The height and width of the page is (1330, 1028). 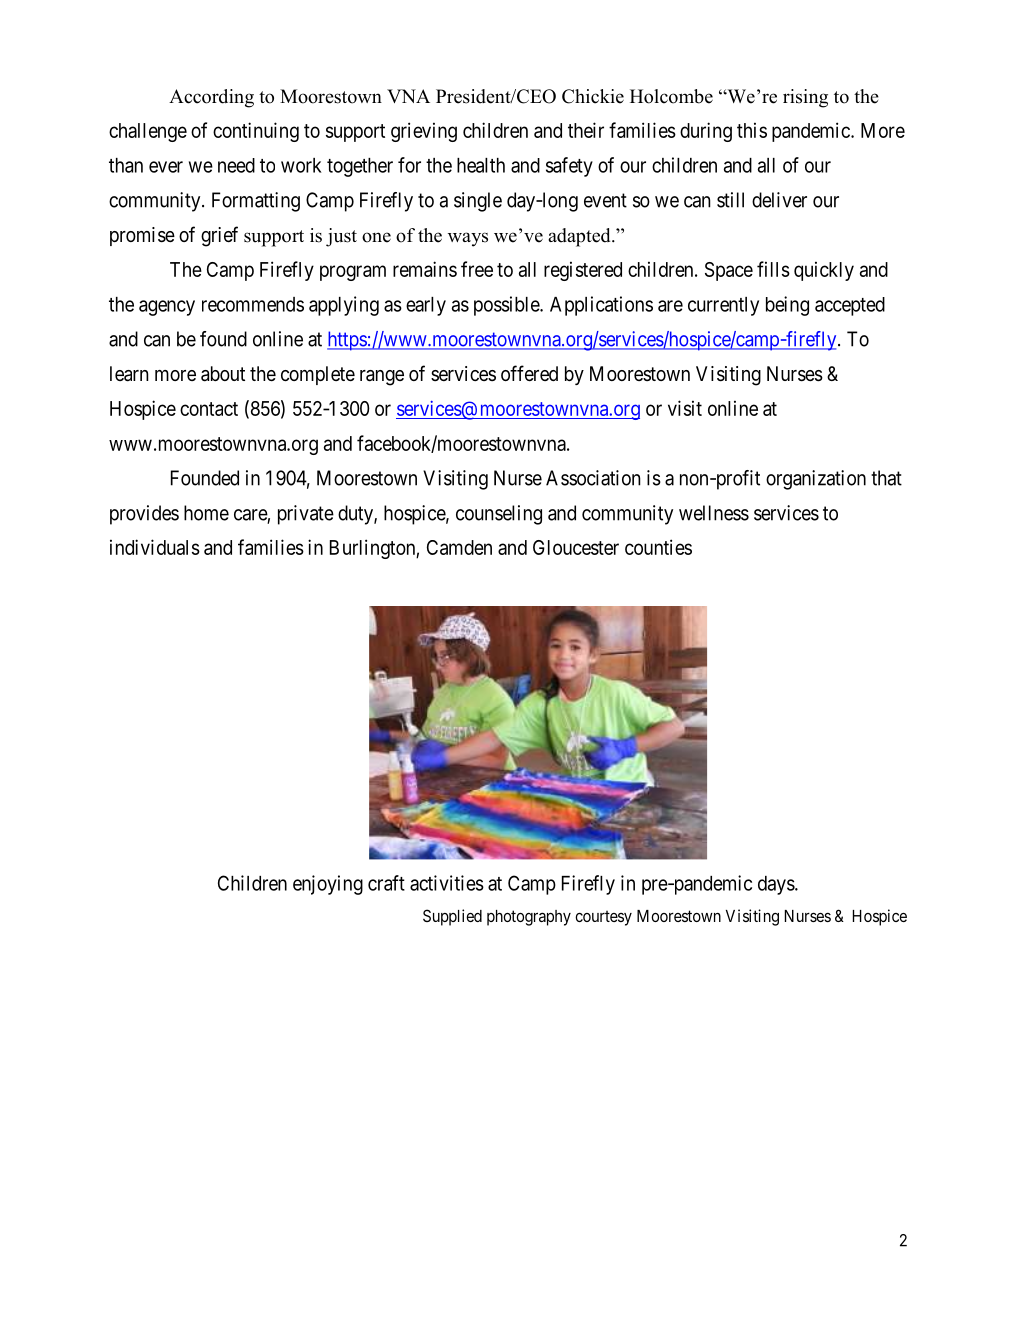 I want to click on counties, so click(x=658, y=547).
